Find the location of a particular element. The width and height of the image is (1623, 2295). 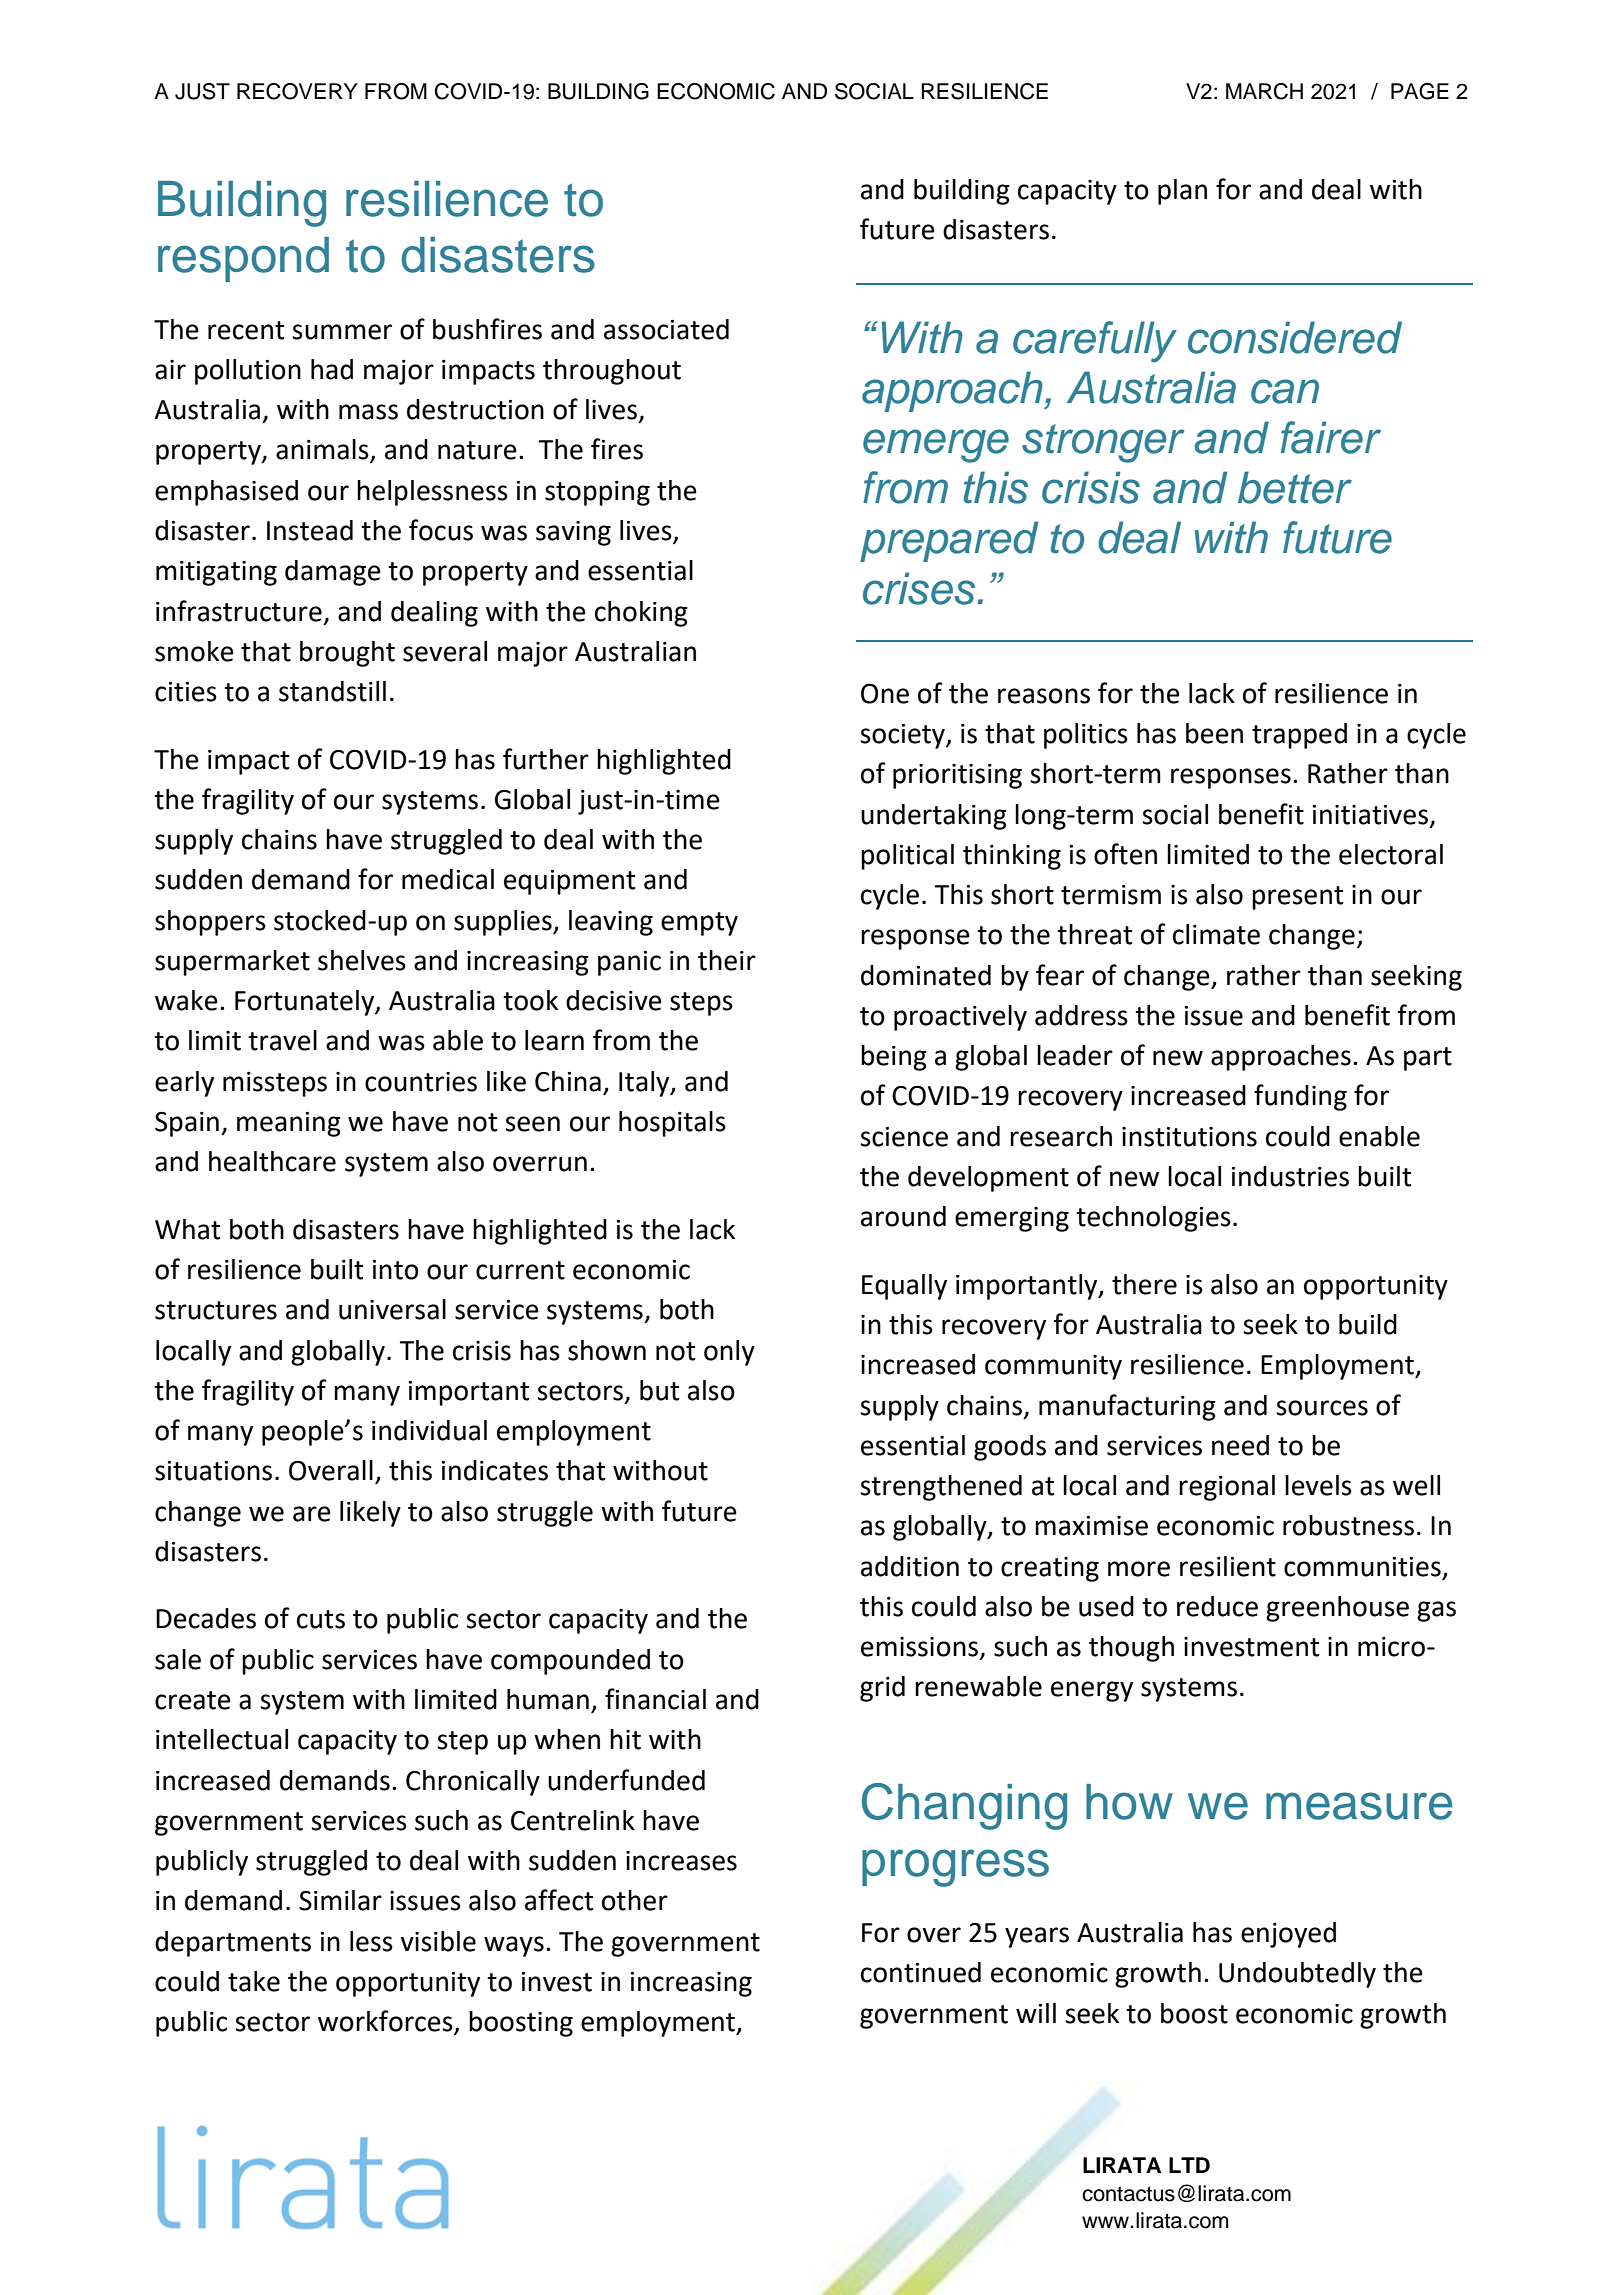

associated is located at coordinates (666, 329).
